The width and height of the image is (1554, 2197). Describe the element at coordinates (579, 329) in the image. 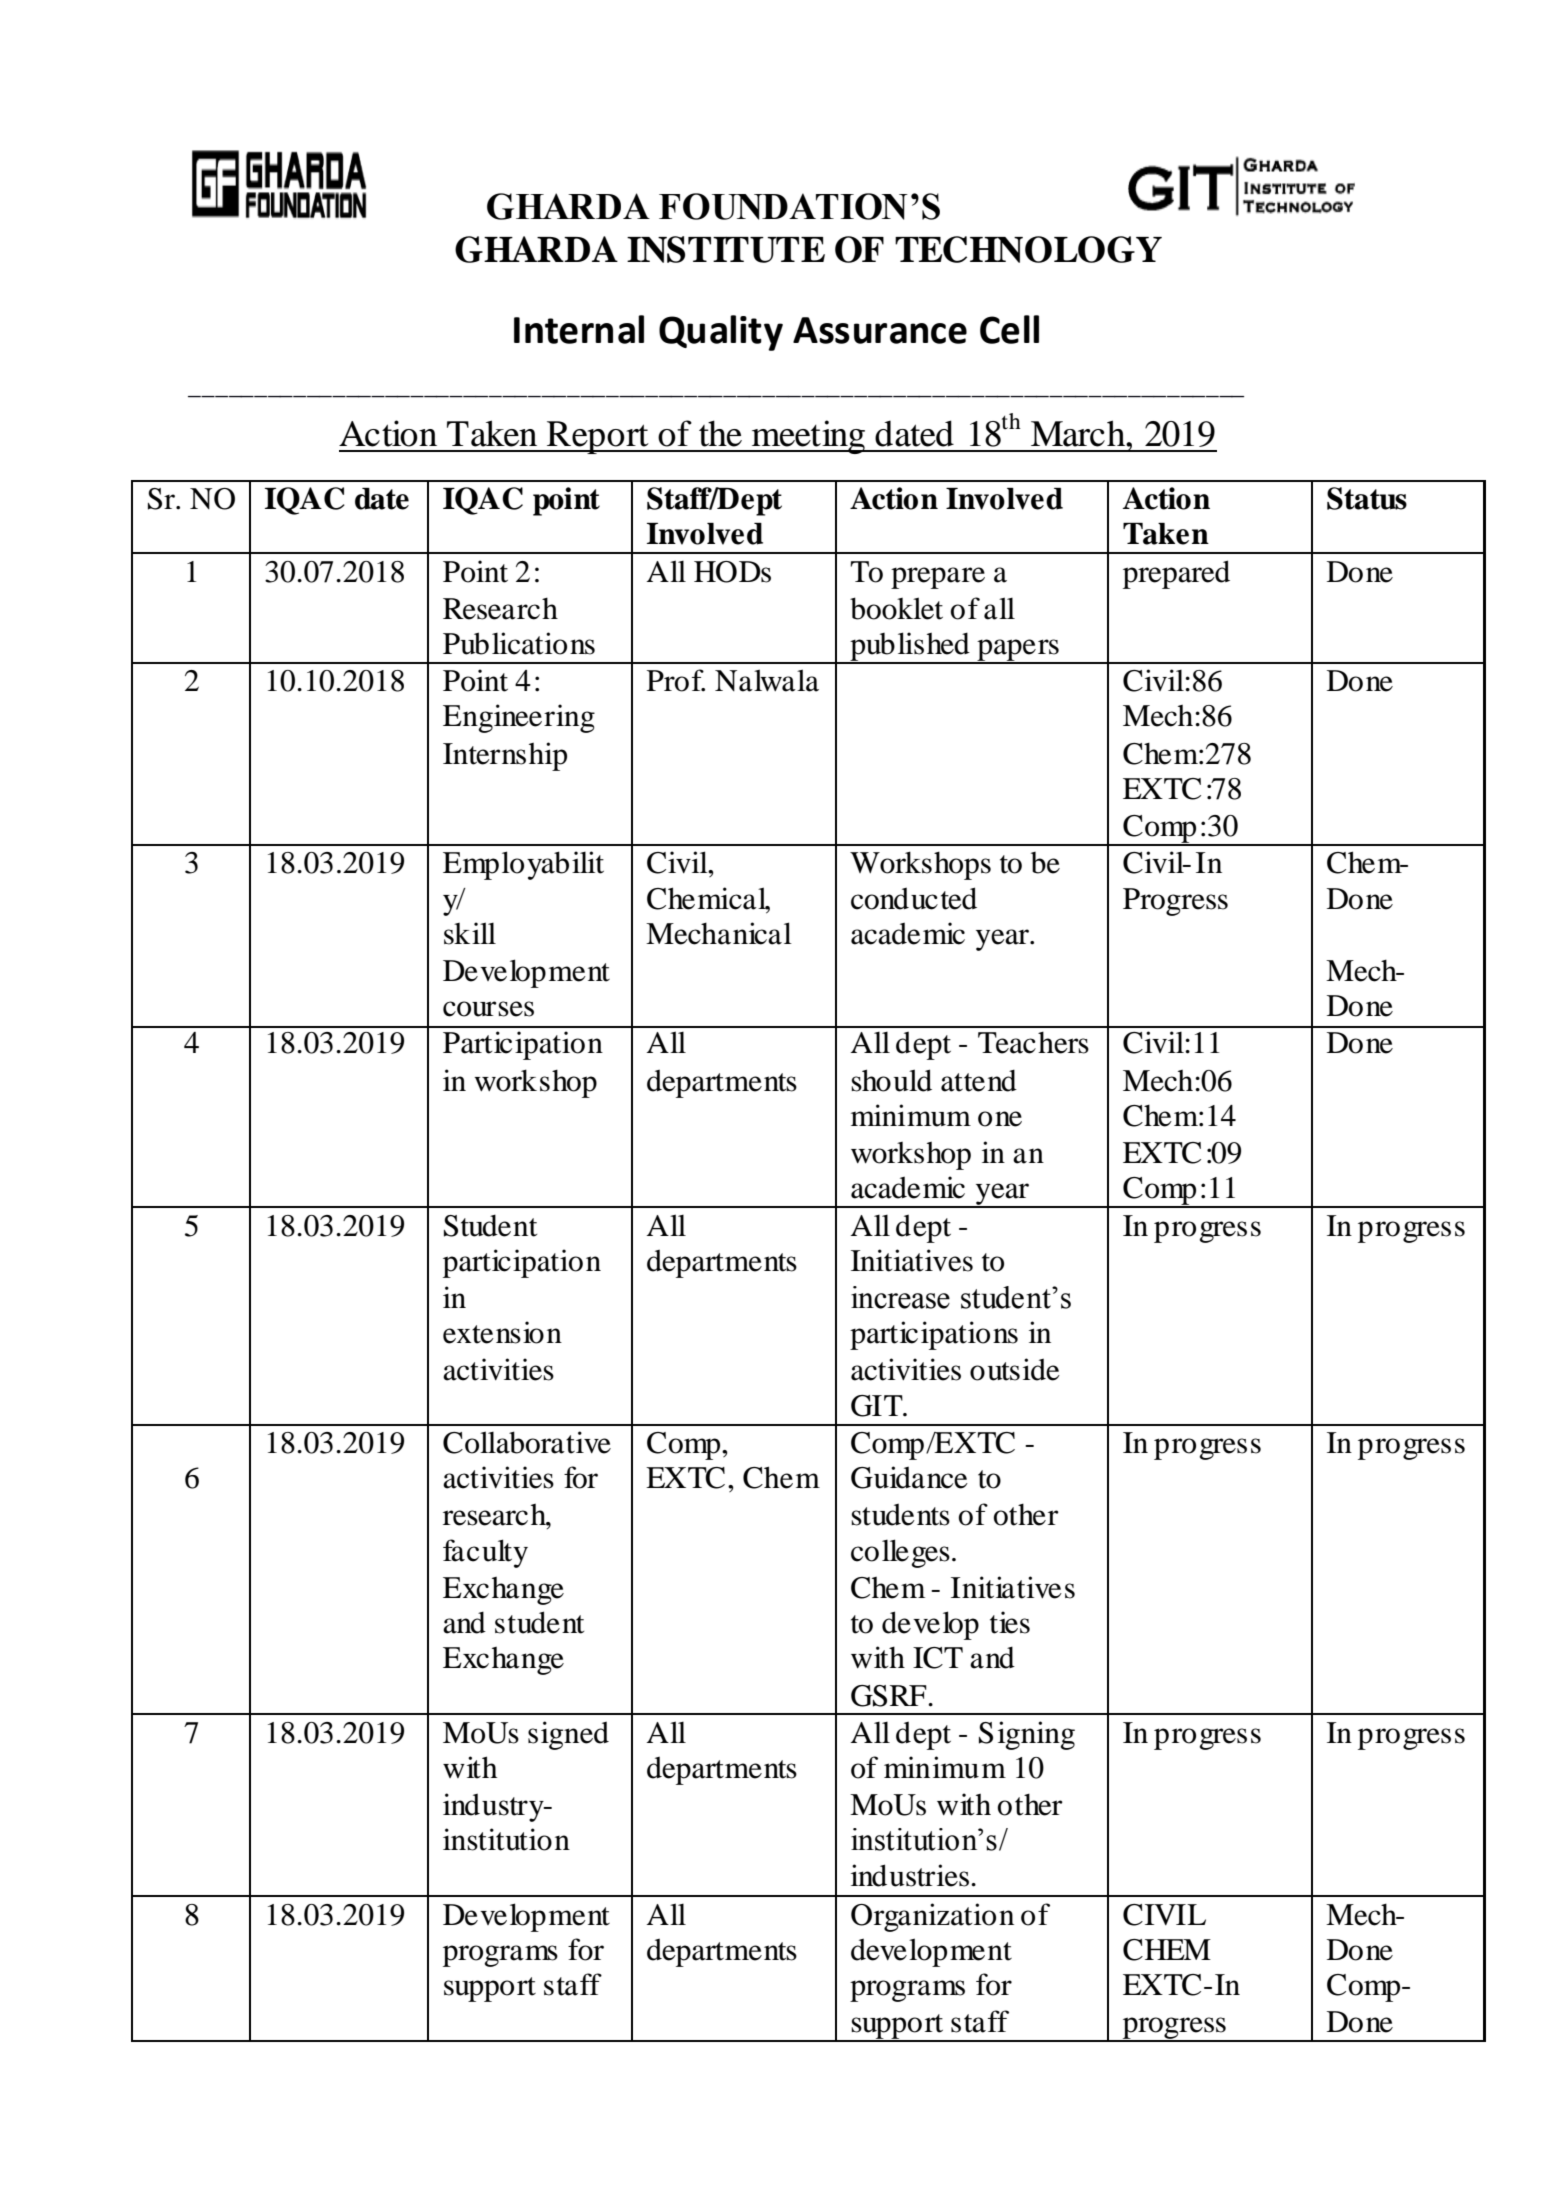

I see `Internal` at that location.
